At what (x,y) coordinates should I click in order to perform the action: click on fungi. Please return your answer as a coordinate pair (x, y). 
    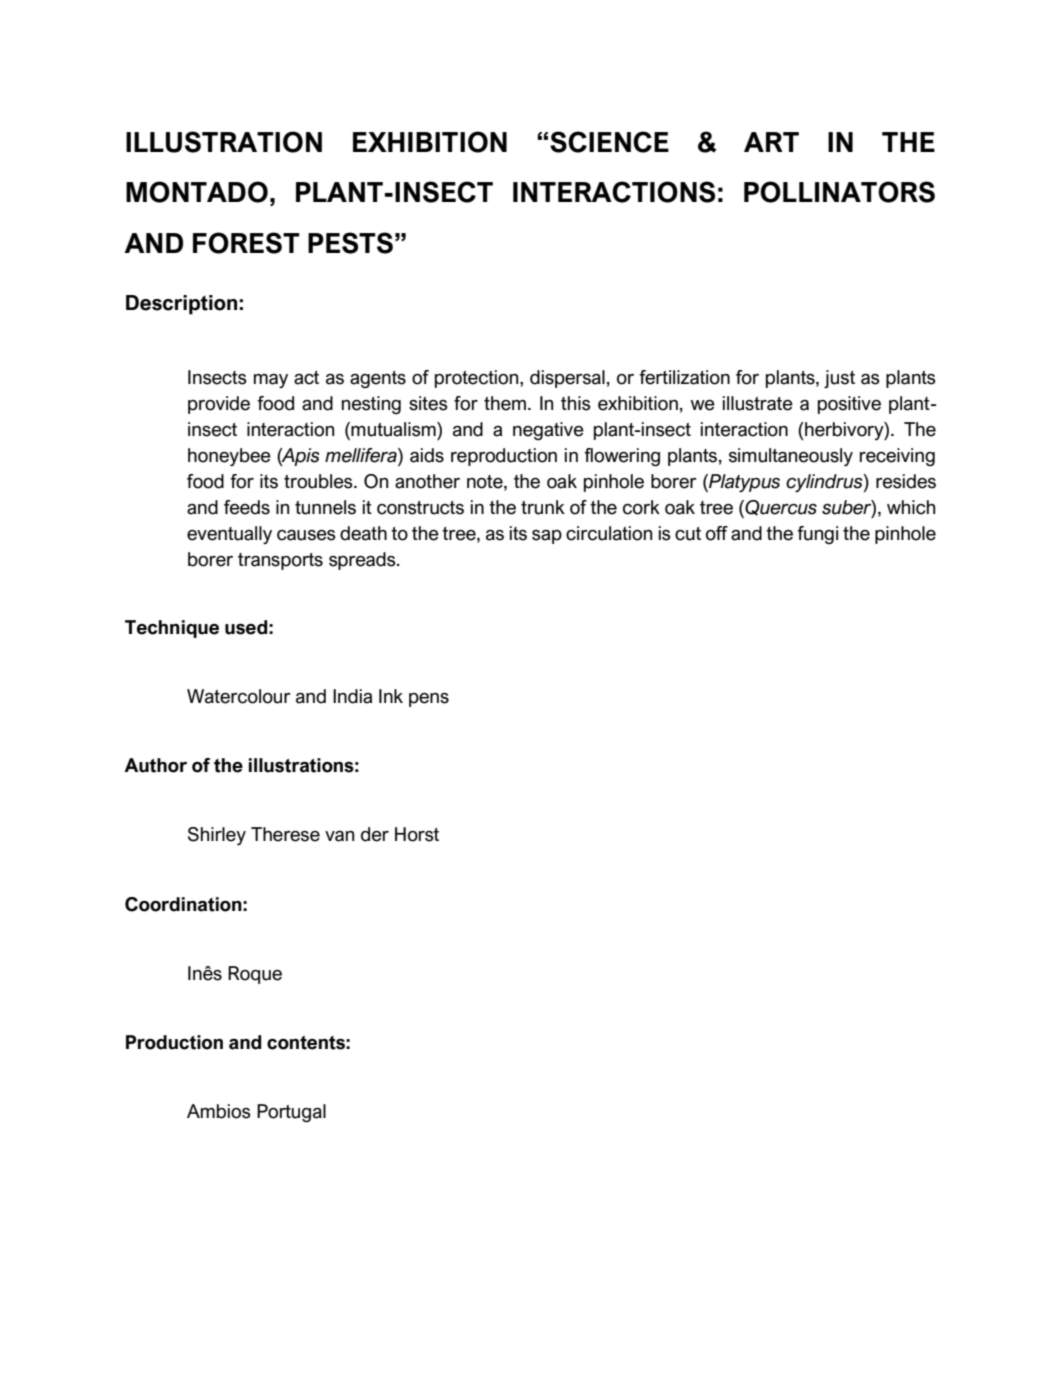
    Looking at the image, I should click on (817, 535).
